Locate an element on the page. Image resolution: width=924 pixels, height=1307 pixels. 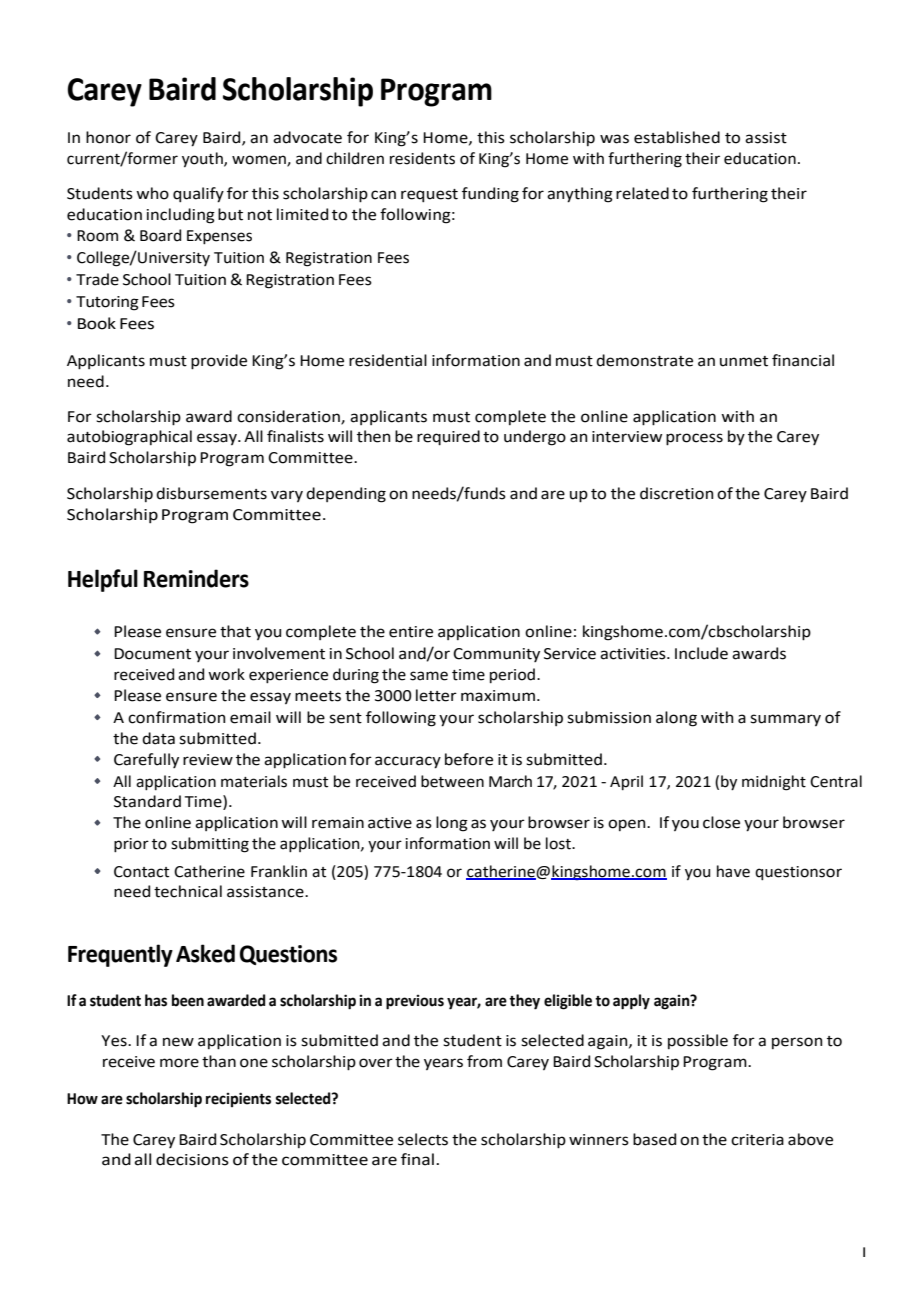
Standard is located at coordinates (147, 801).
